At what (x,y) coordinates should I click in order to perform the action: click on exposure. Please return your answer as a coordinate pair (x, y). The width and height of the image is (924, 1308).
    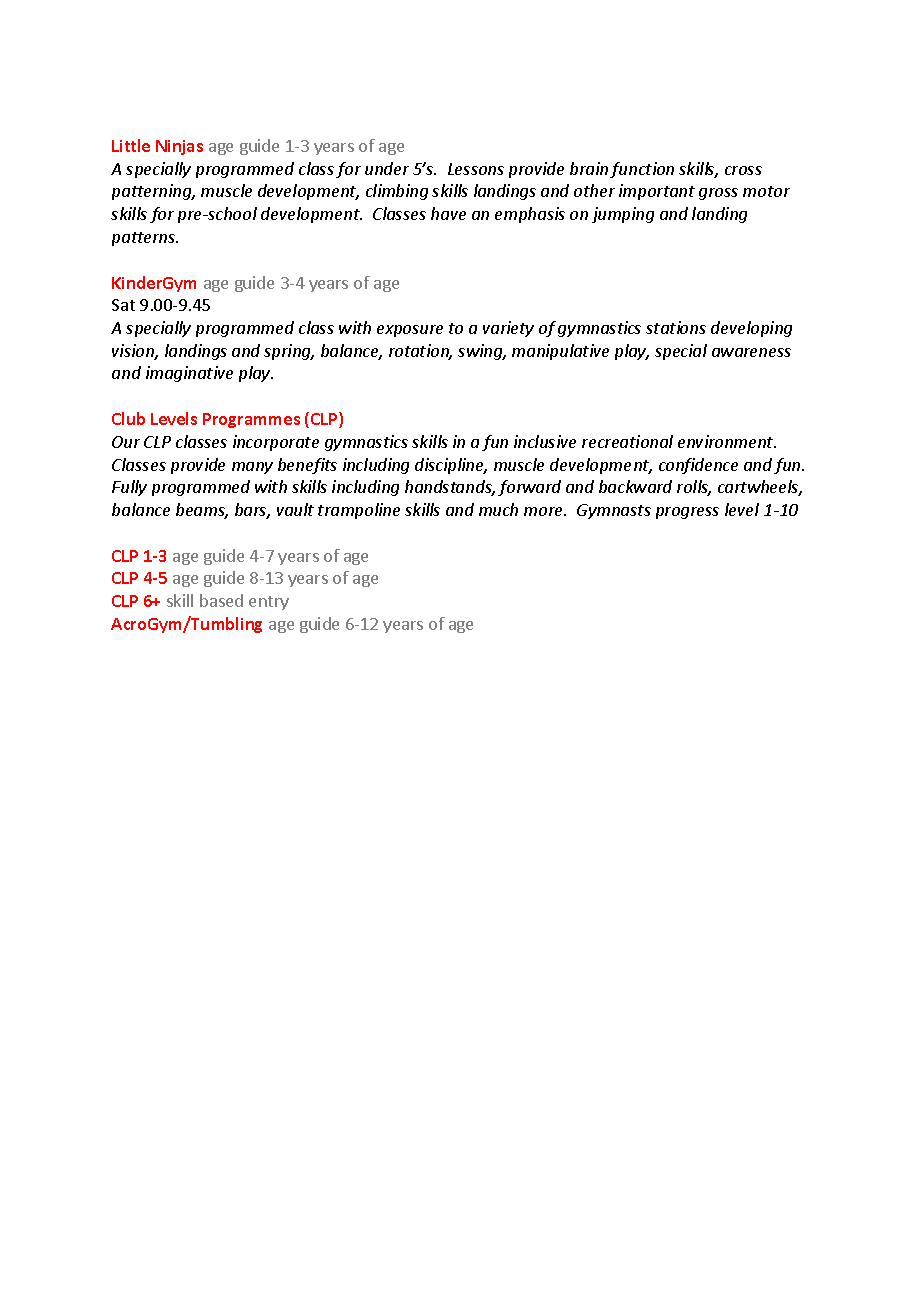
    Looking at the image, I should click on (410, 331).
